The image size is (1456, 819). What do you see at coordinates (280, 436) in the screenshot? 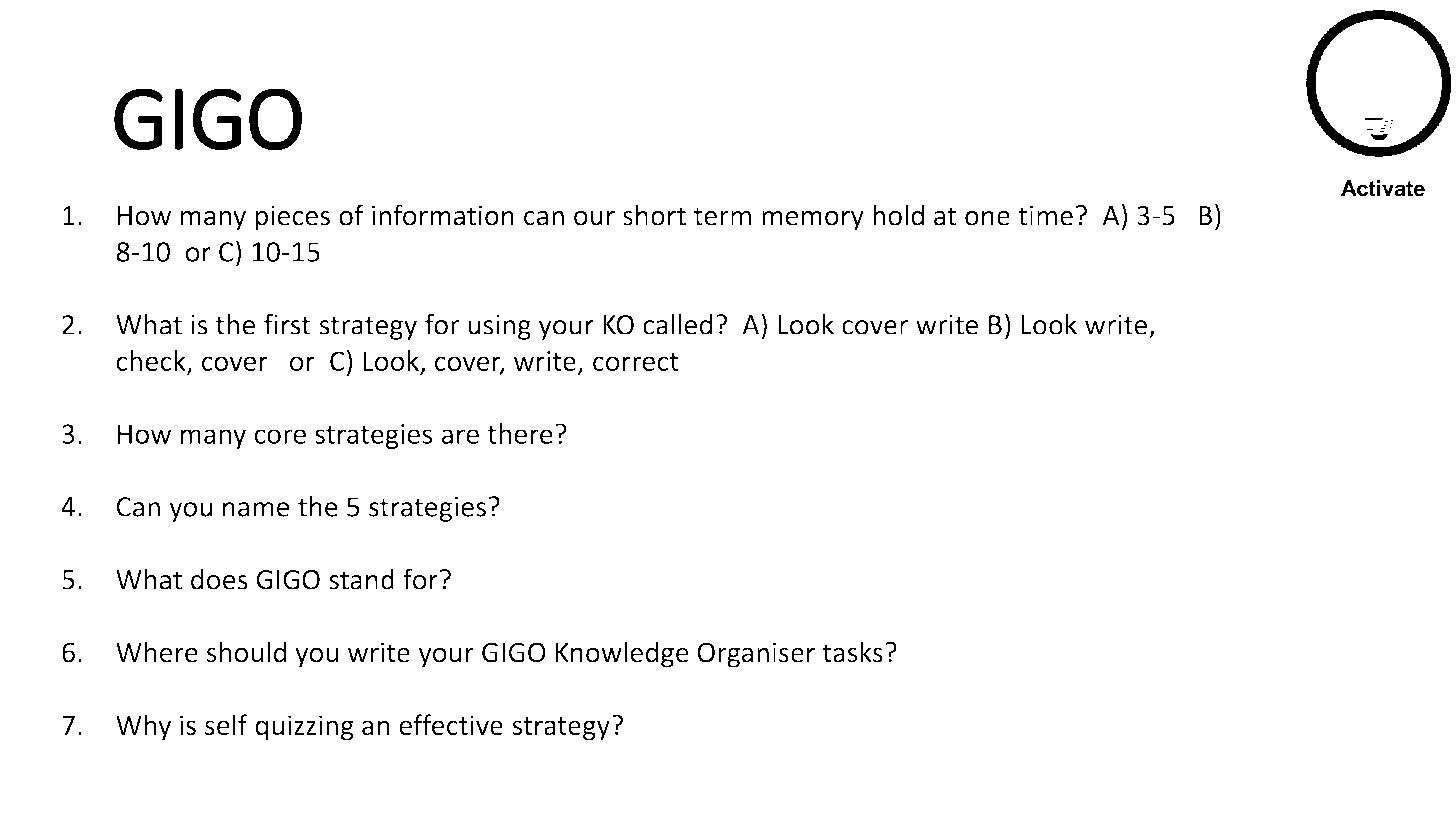
I see `core` at bounding box center [280, 436].
